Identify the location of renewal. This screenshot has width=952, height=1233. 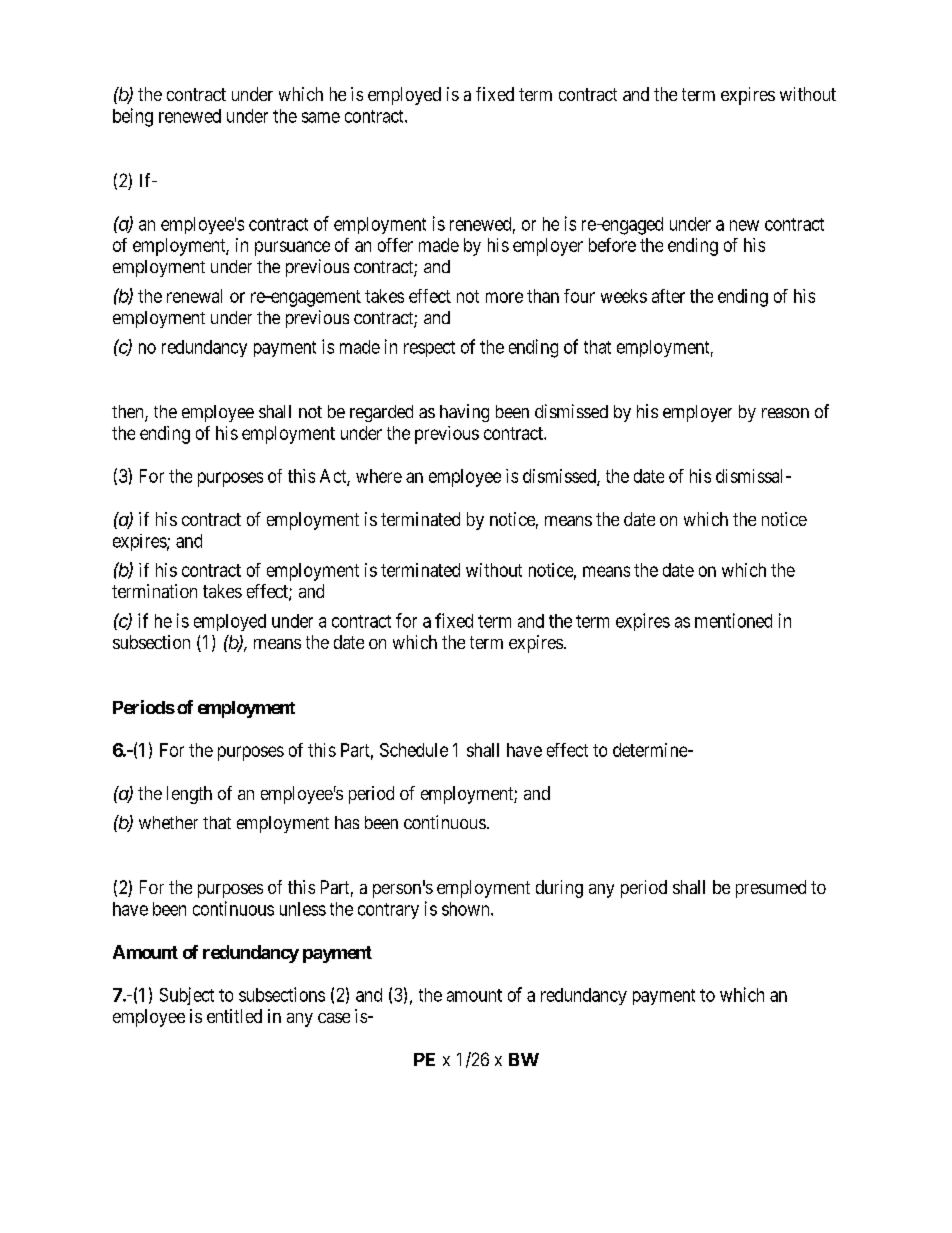
(194, 296).
